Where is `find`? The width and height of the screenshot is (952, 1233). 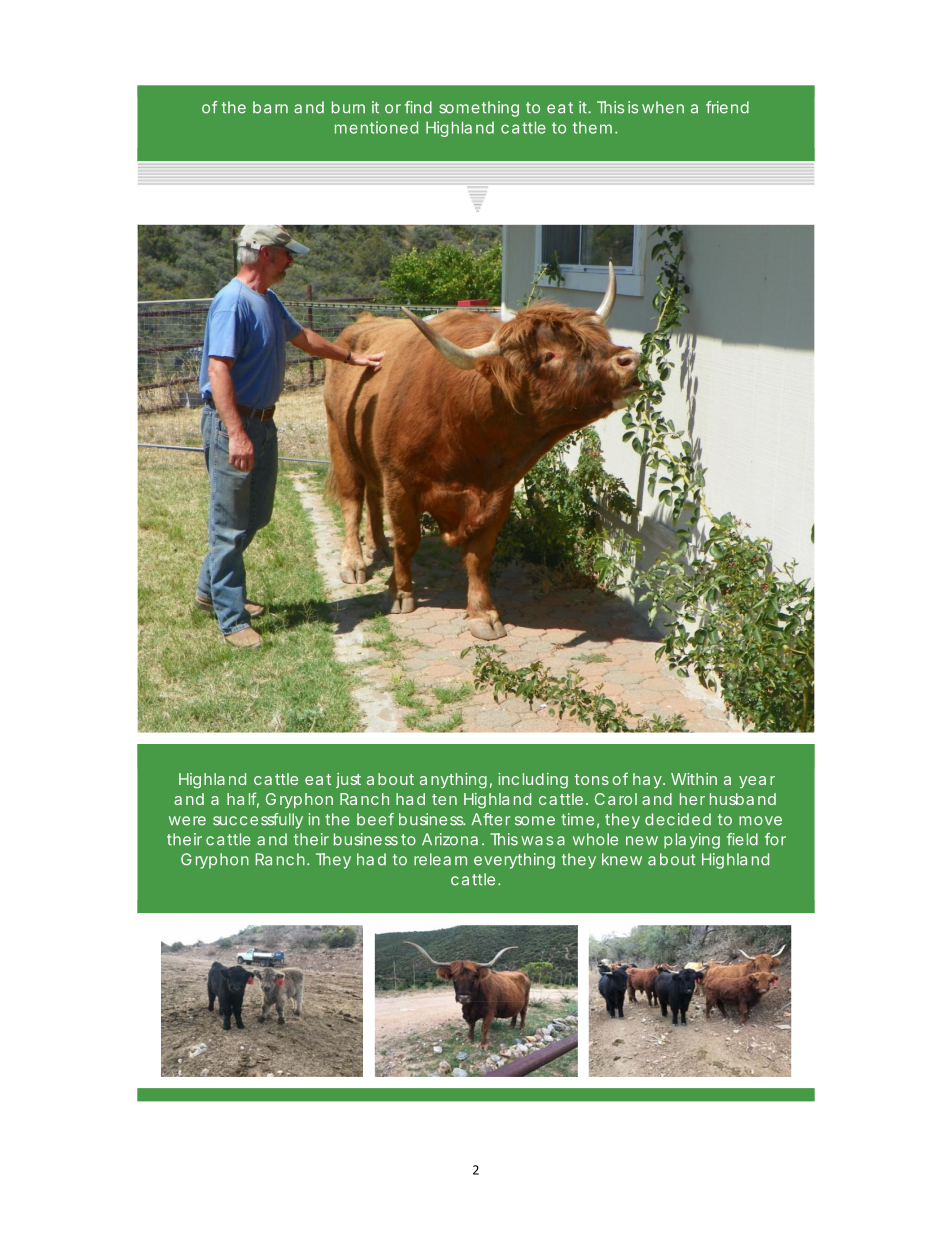 find is located at coordinates (418, 107).
